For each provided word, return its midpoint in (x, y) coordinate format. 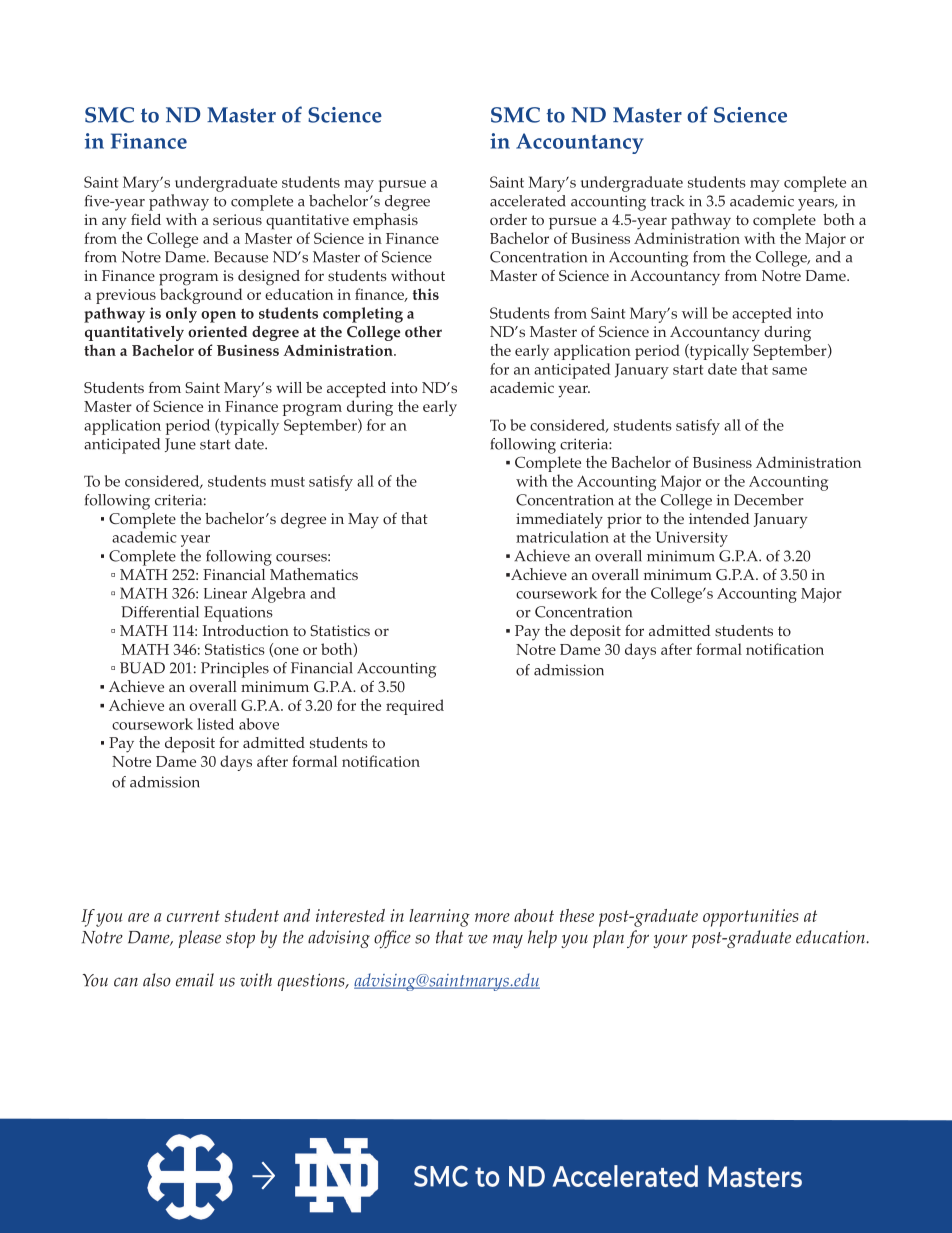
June (180, 445)
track (668, 201)
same (789, 371)
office (392, 939)
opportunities (750, 918)
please (199, 939)
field (146, 219)
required (415, 707)
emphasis (385, 220)
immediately (559, 521)
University (692, 539)
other (423, 332)
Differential (160, 612)
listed (215, 724)
